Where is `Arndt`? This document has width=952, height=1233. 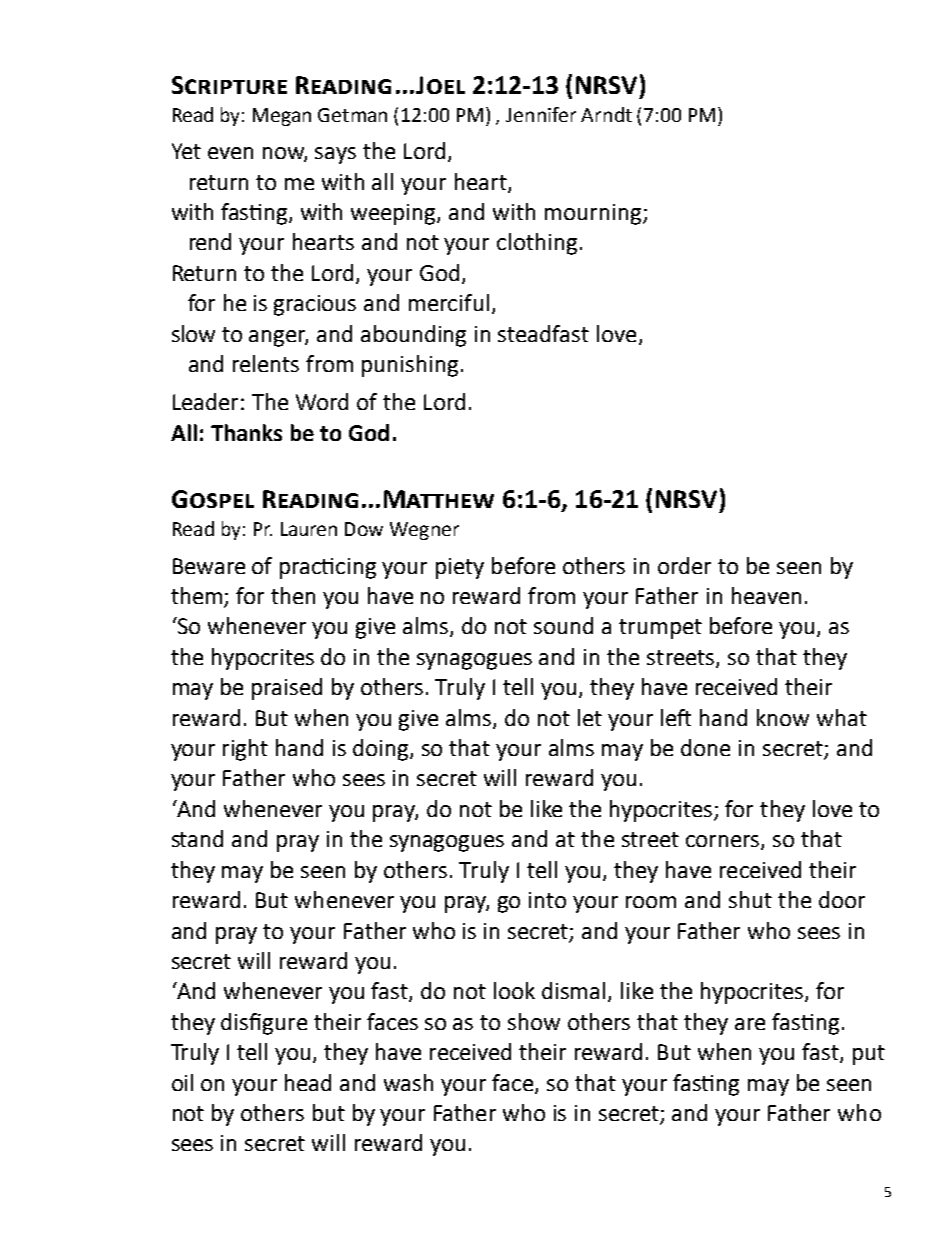
Arndt is located at coordinates (606, 114).
